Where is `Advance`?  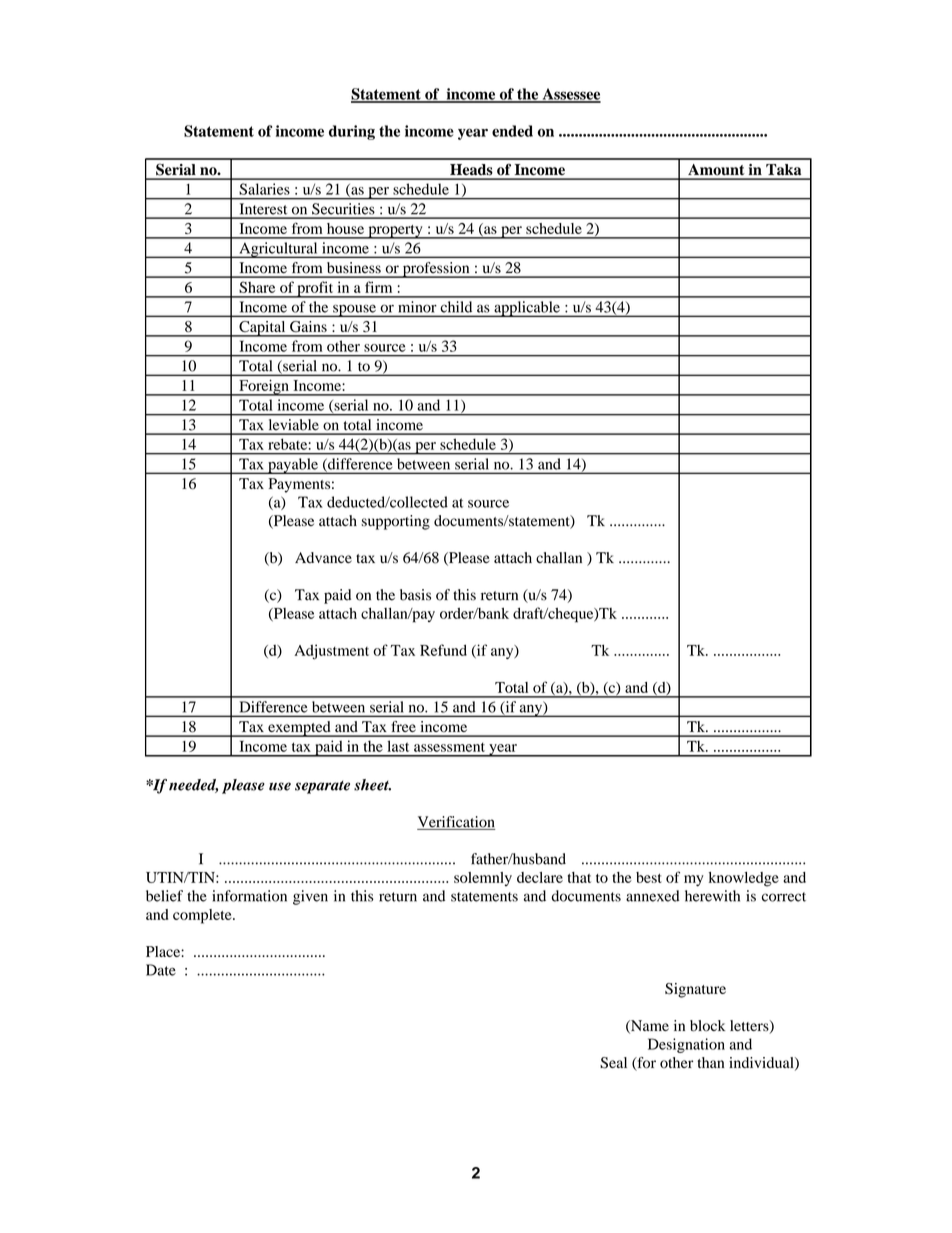 Advance is located at coordinates (323, 557).
